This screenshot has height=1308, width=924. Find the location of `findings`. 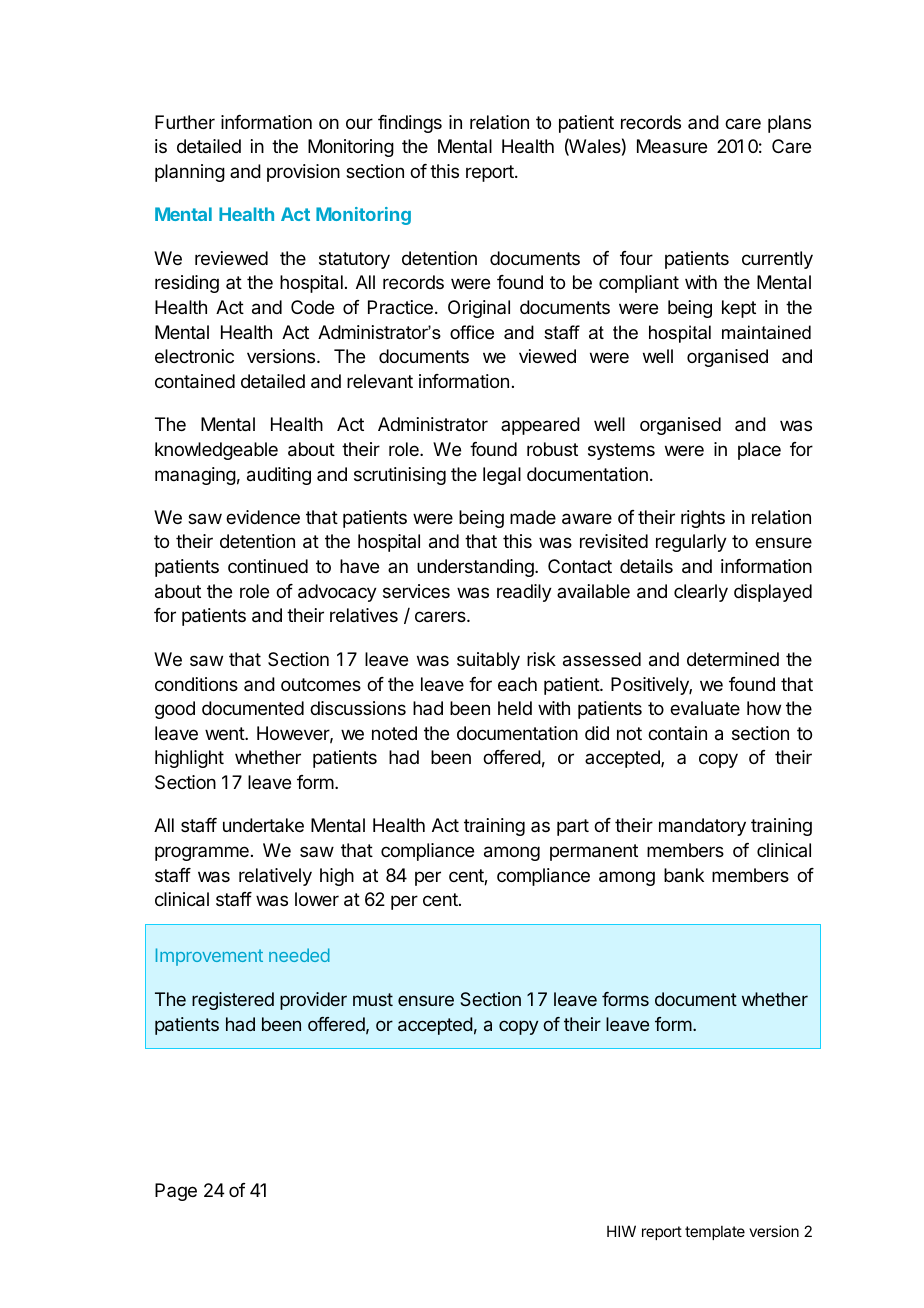

findings is located at coordinates (410, 124).
